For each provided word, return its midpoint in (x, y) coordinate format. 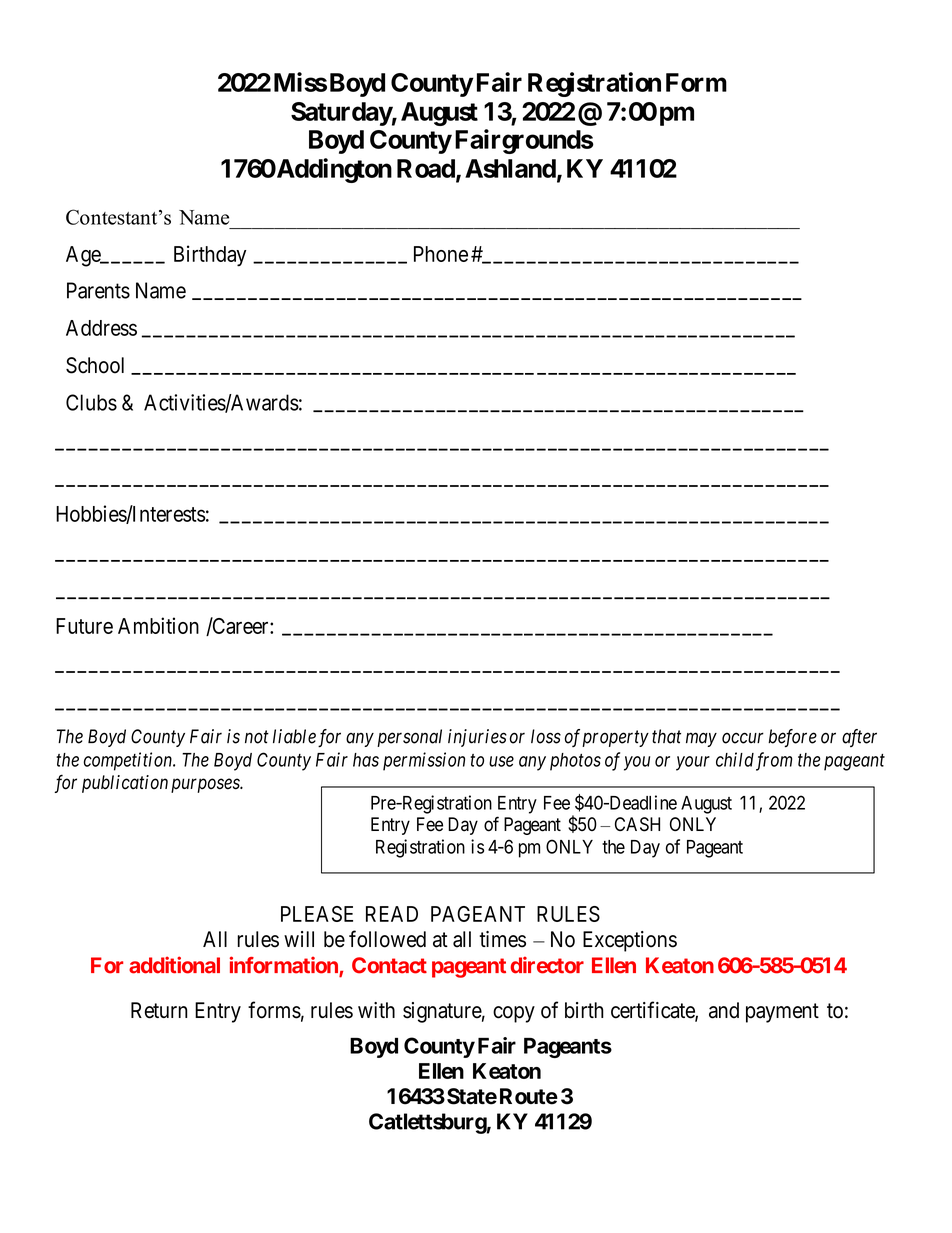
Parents (98, 290)
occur (743, 738)
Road (427, 169)
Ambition (158, 625)
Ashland (510, 168)
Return (159, 1010)
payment (782, 1013)
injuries (477, 738)
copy (514, 1014)
